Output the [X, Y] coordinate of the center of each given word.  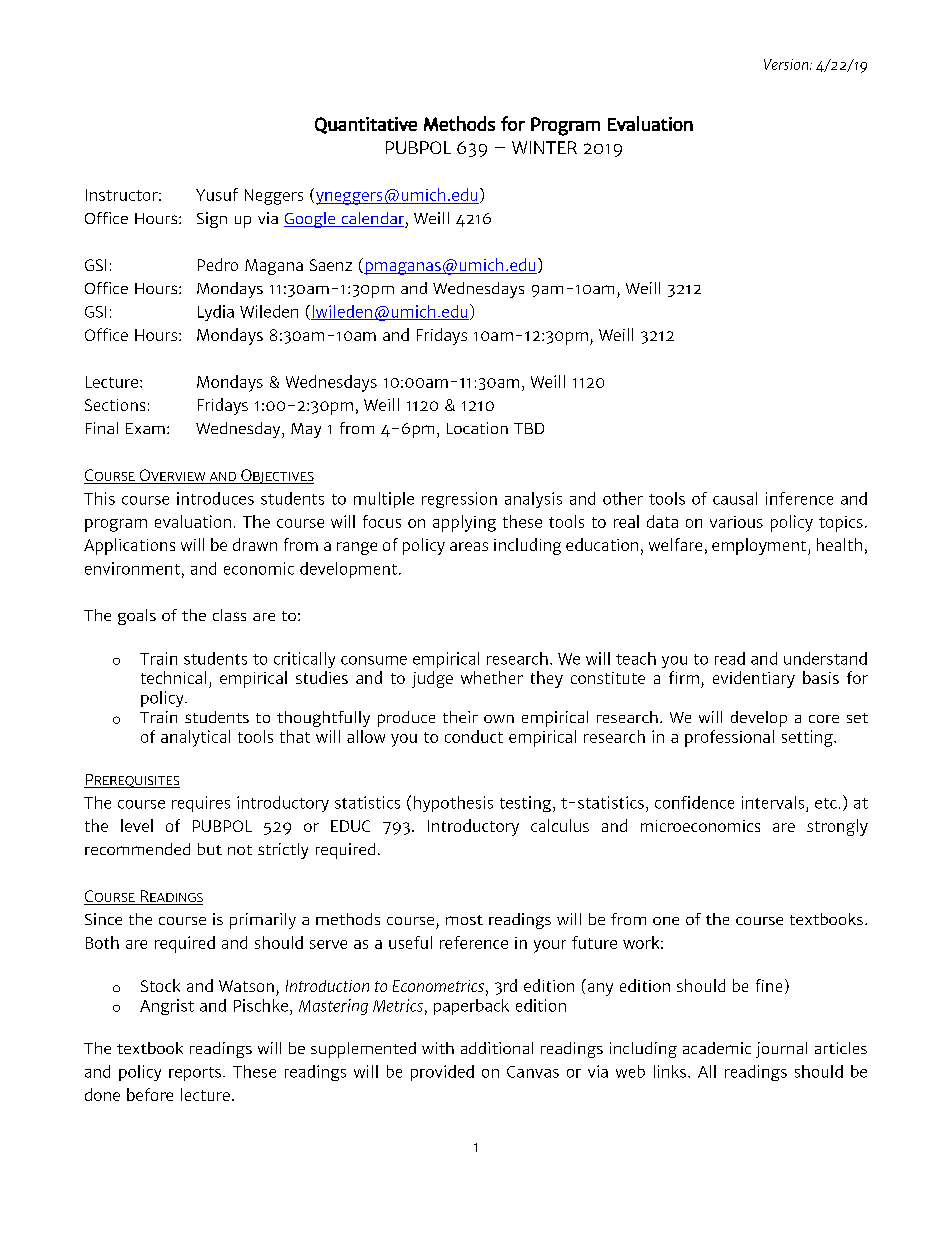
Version [787, 64]
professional [729, 738]
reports [195, 1074]
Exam [145, 428]
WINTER [544, 147]
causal [735, 498]
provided [442, 1073]
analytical [195, 738]
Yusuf [217, 194]
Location [477, 428]
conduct [474, 736]
